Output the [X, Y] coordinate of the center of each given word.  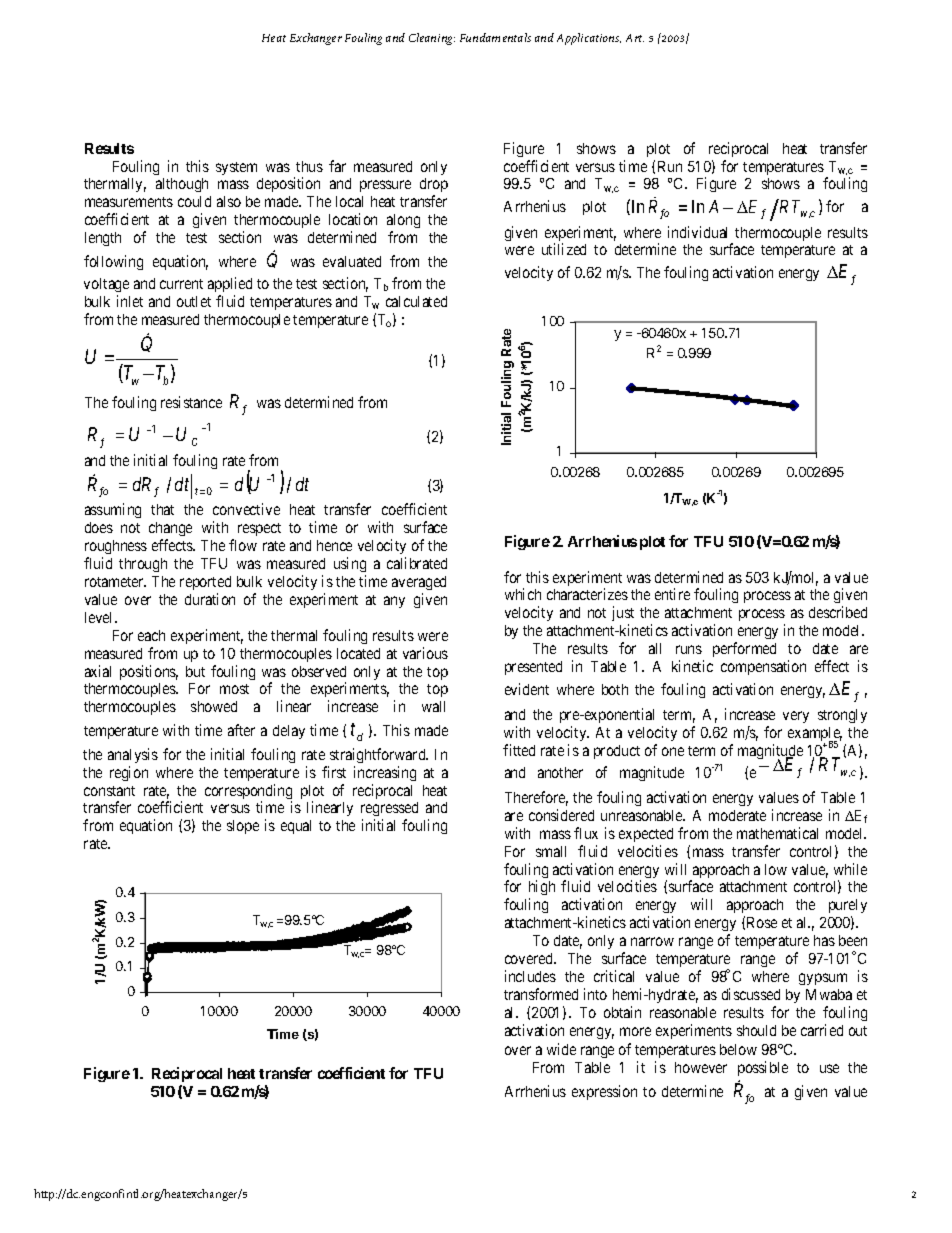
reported [205, 583]
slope [243, 827]
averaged [419, 583]
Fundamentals [495, 37]
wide [561, 1049]
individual [697, 232]
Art [635, 38]
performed [744, 649]
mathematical [777, 833]
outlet [194, 301]
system [236, 168]
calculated [416, 301]
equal [296, 827]
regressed [389, 811]
